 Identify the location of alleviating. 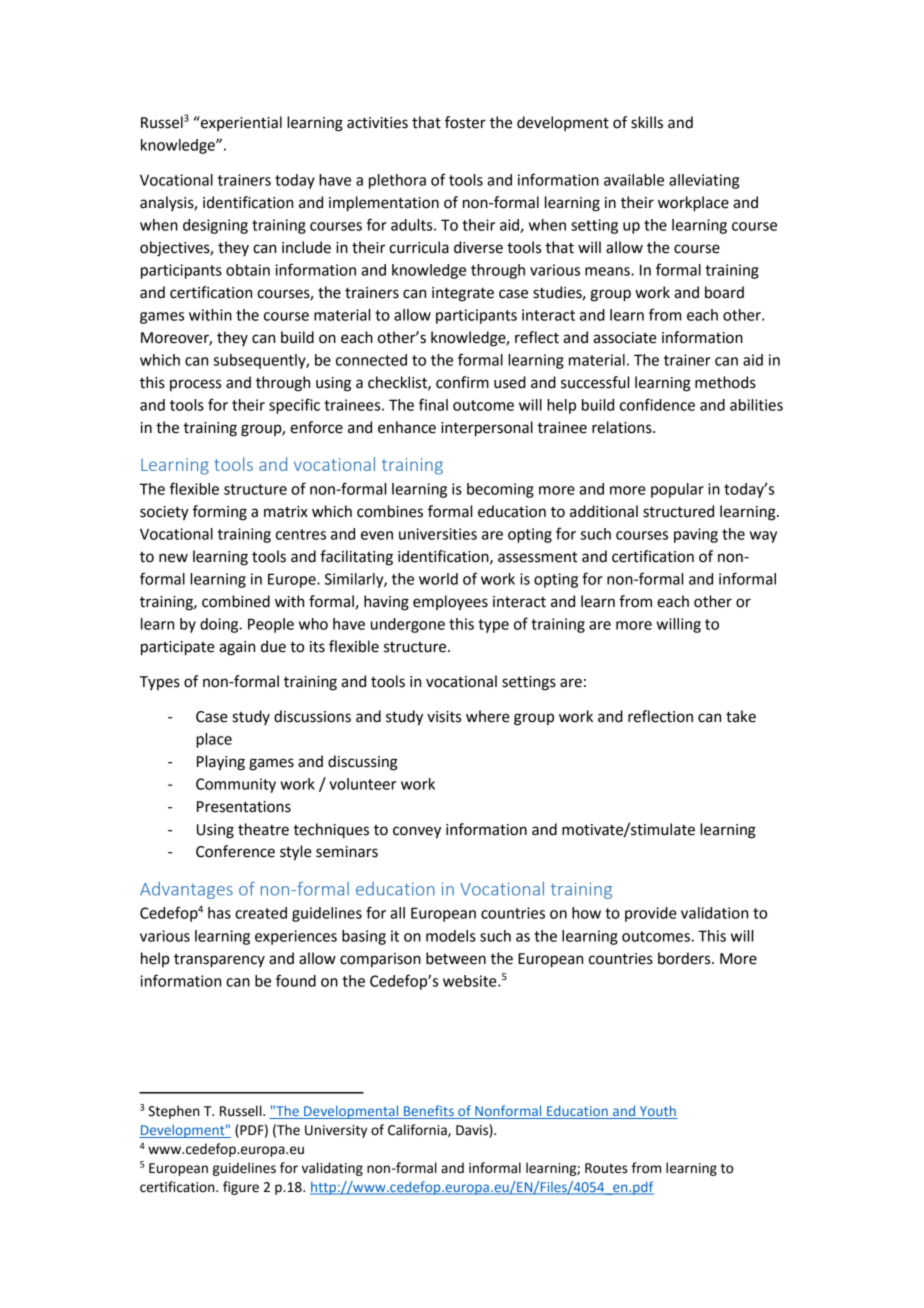
(704, 181).
